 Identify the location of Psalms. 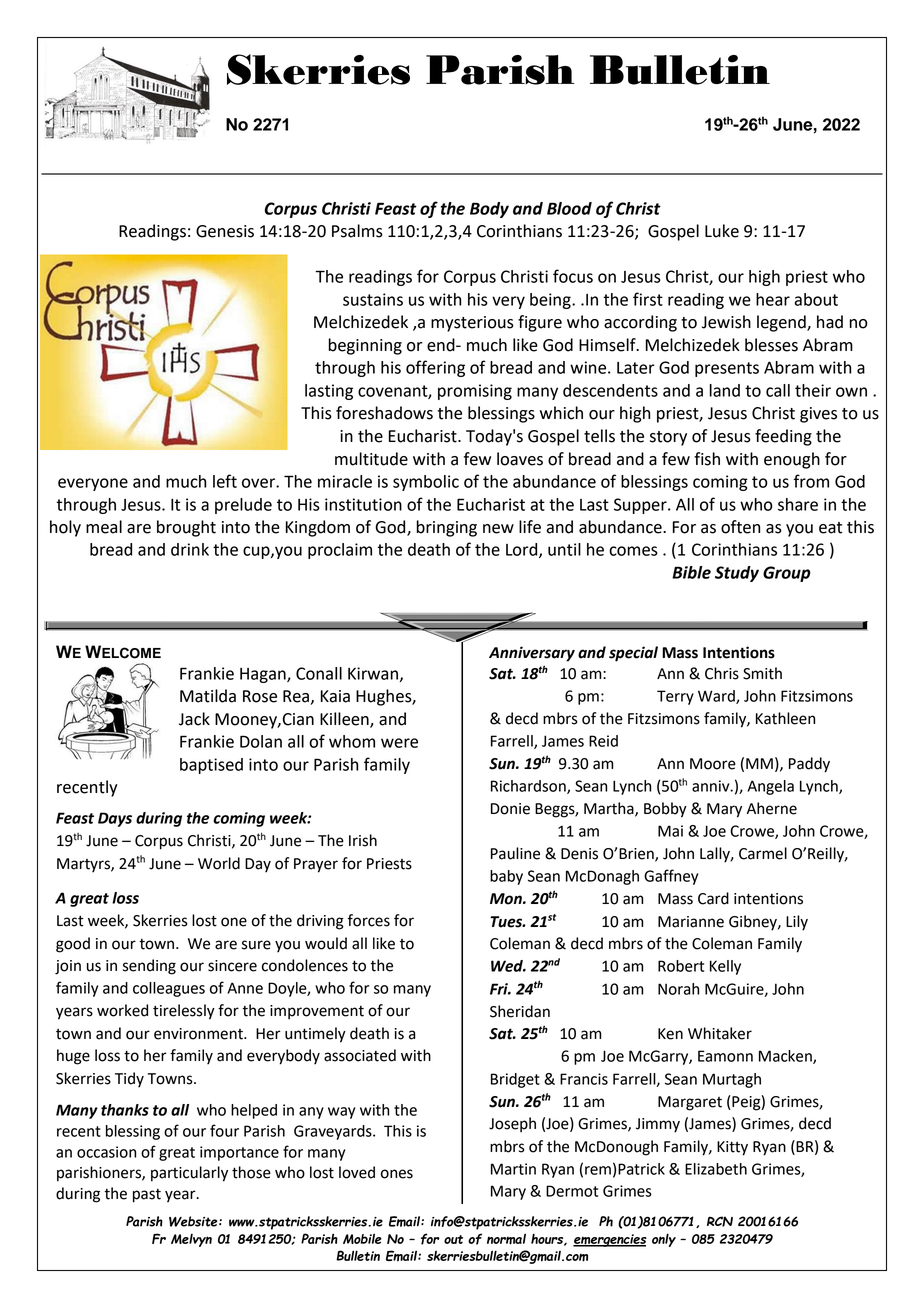
(357, 231).
